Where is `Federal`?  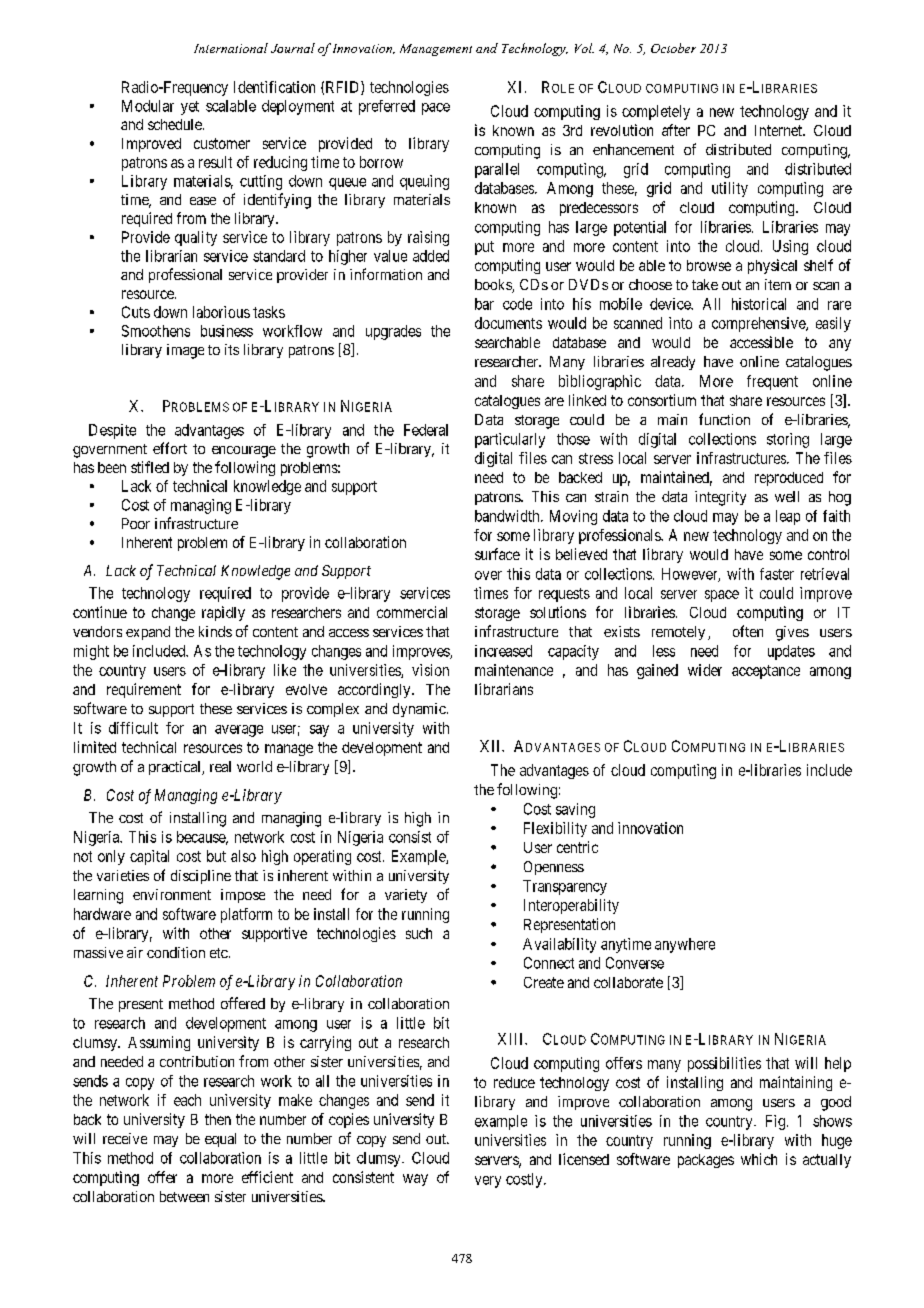 Federal is located at coordinates (426, 430).
